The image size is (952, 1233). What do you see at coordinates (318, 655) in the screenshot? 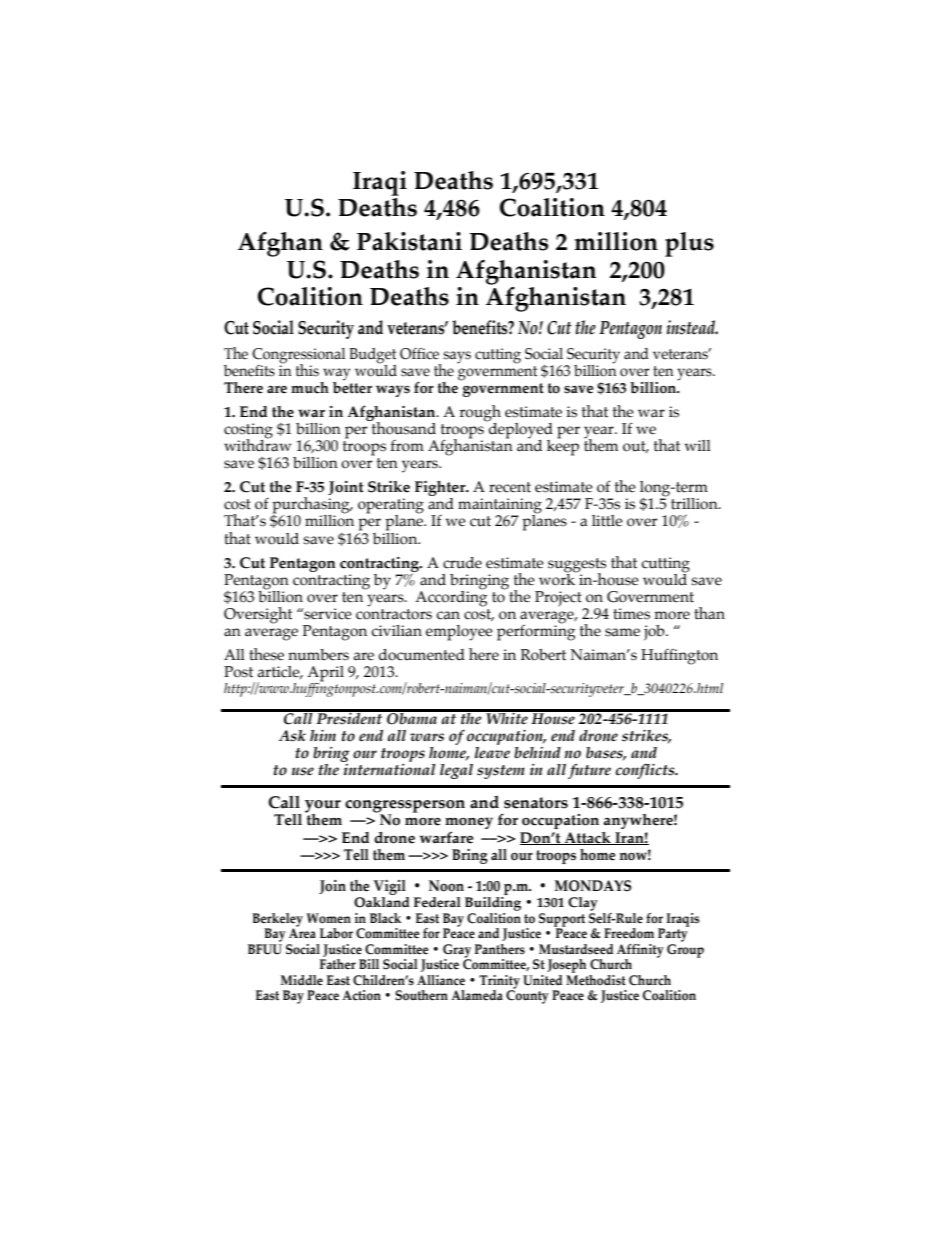
I see `numbers` at bounding box center [318, 655].
